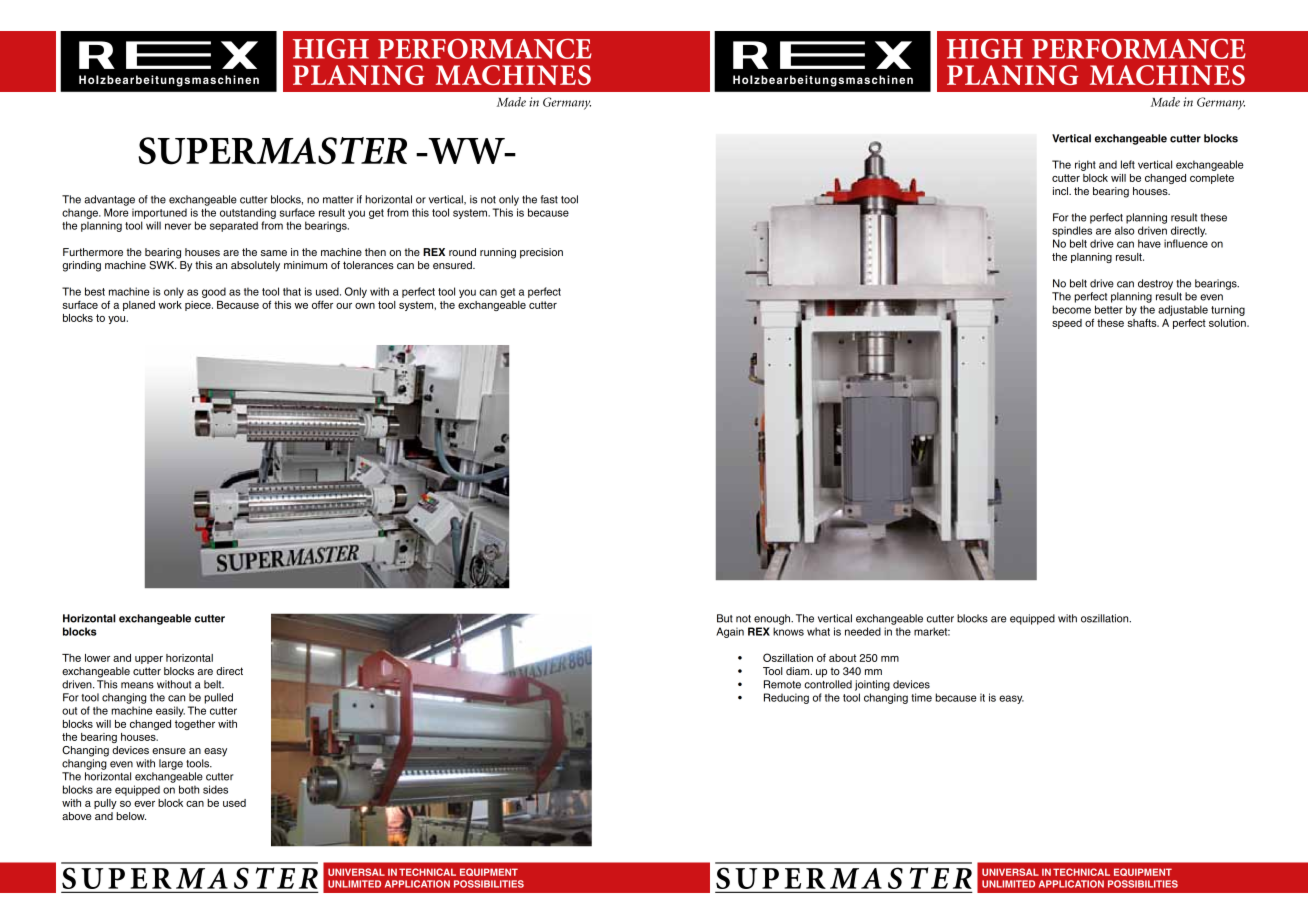 The image size is (1308, 924). Describe the element at coordinates (863, 631) in the screenshot. I see `needed` at that location.
